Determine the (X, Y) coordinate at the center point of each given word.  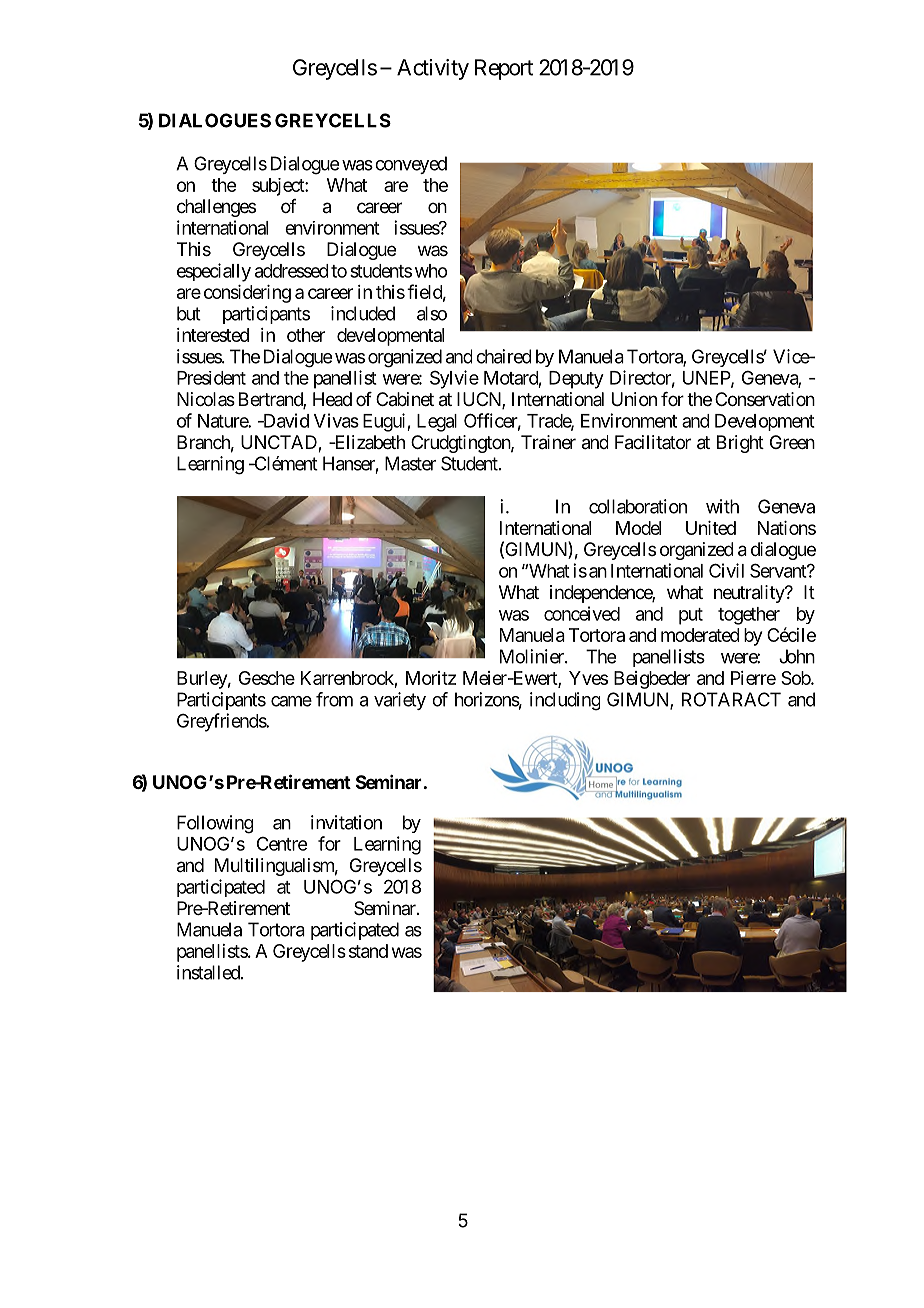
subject (279, 187)
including (565, 701)
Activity (433, 69)
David (285, 420)
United (711, 528)
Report (504, 69)
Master (410, 463)
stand (368, 951)
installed (208, 972)
